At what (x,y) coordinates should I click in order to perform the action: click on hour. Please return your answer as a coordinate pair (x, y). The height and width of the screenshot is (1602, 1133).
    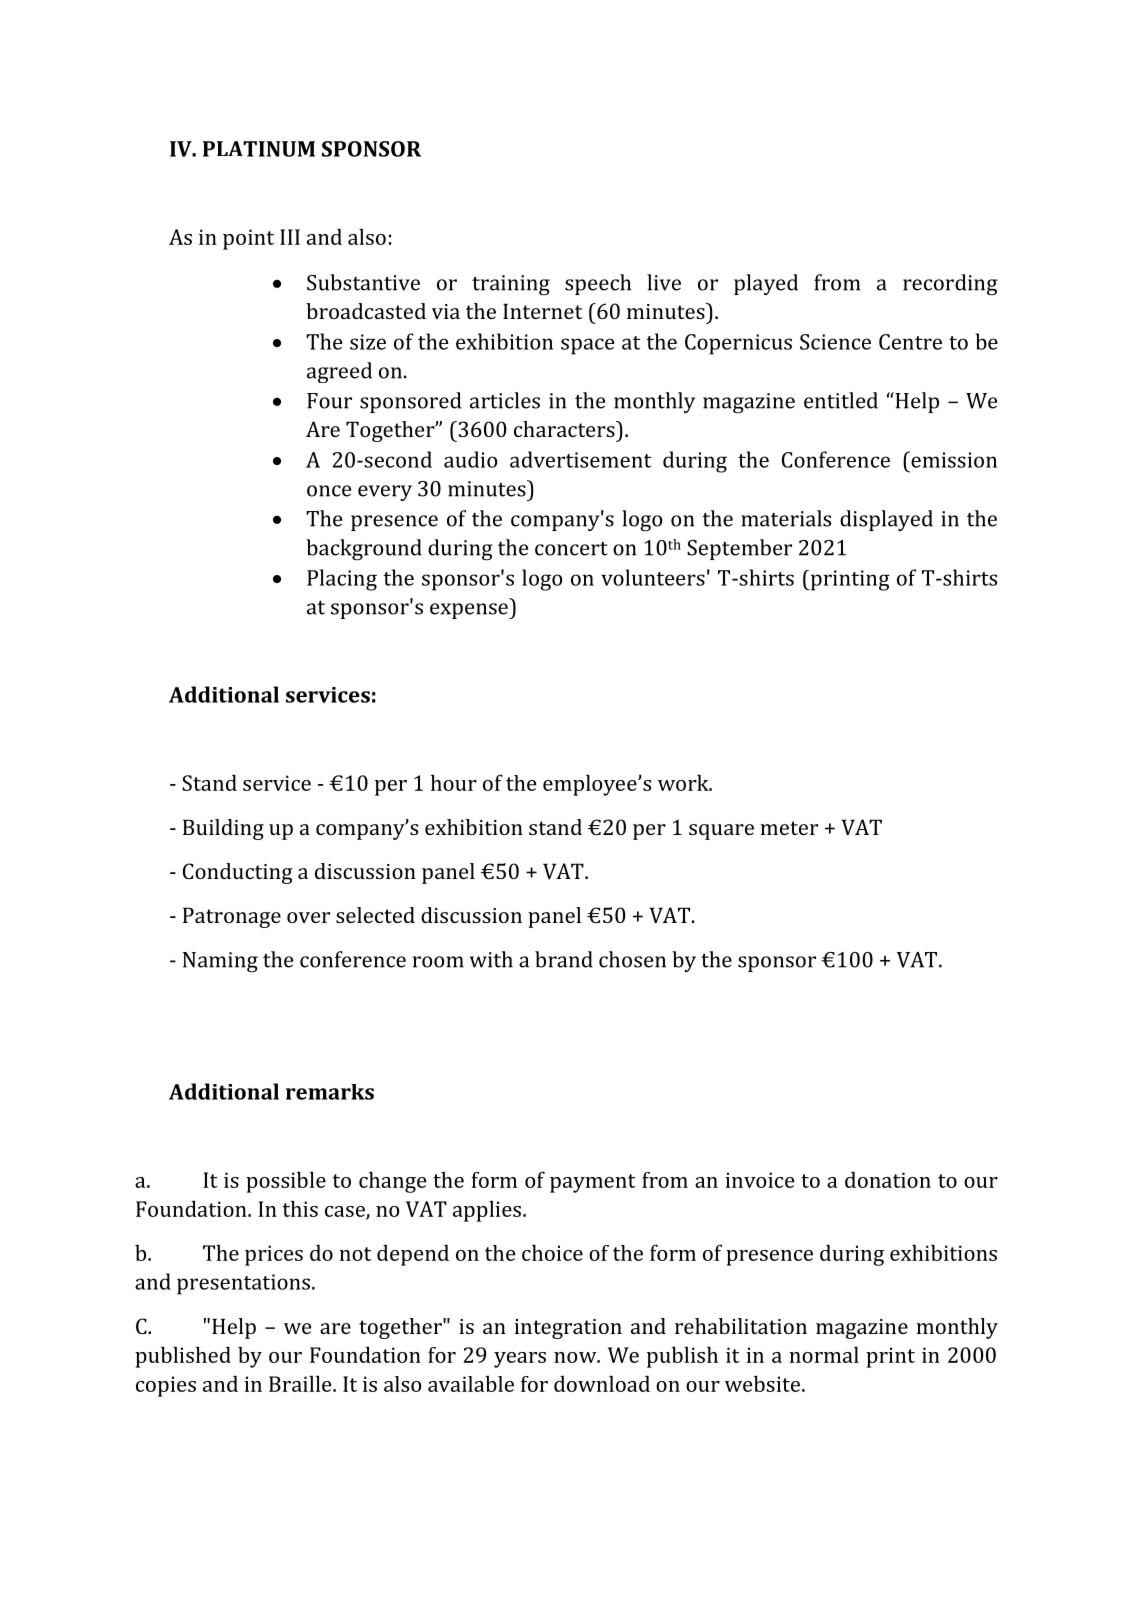
    Looking at the image, I should click on (454, 782).
